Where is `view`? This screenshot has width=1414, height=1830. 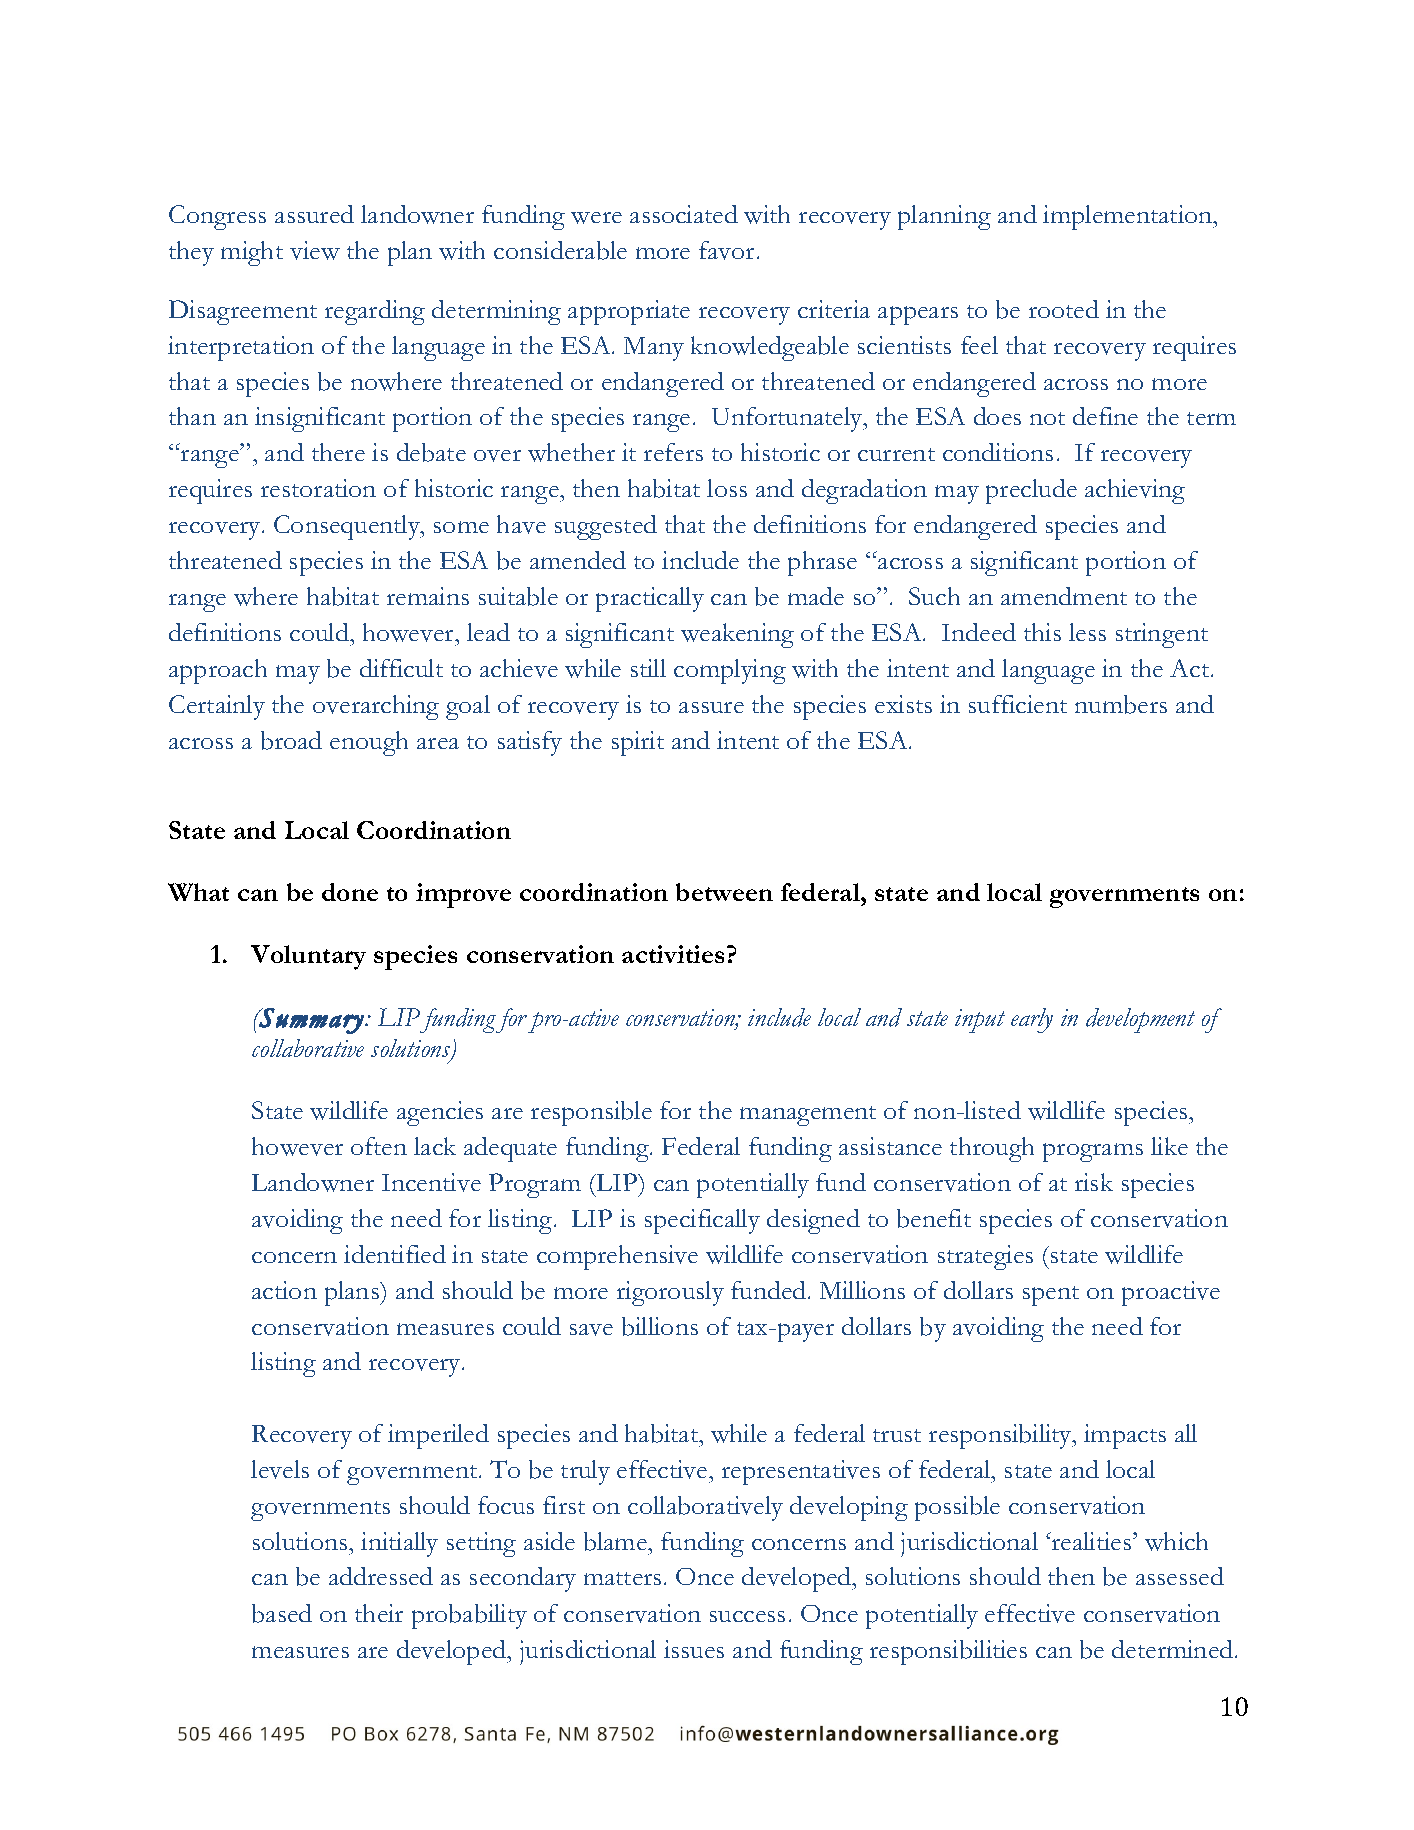 view is located at coordinates (315, 250).
